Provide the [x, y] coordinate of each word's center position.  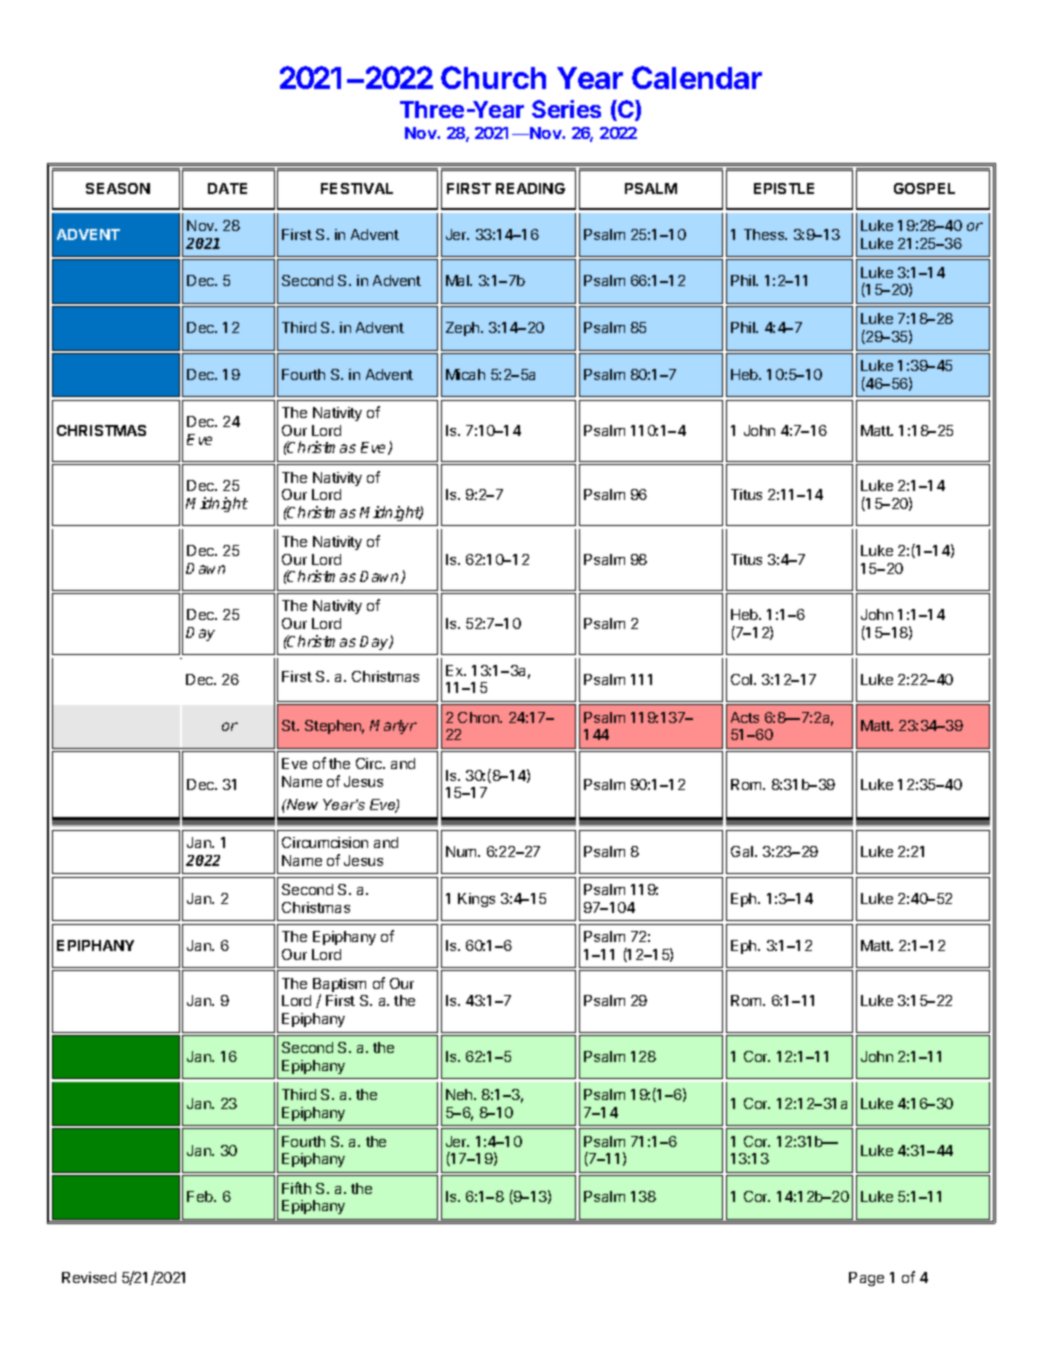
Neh [460, 1094]
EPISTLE [784, 188]
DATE [227, 188]
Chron [479, 717]
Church [493, 77]
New [301, 804]
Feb [201, 1196]
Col [743, 679]
